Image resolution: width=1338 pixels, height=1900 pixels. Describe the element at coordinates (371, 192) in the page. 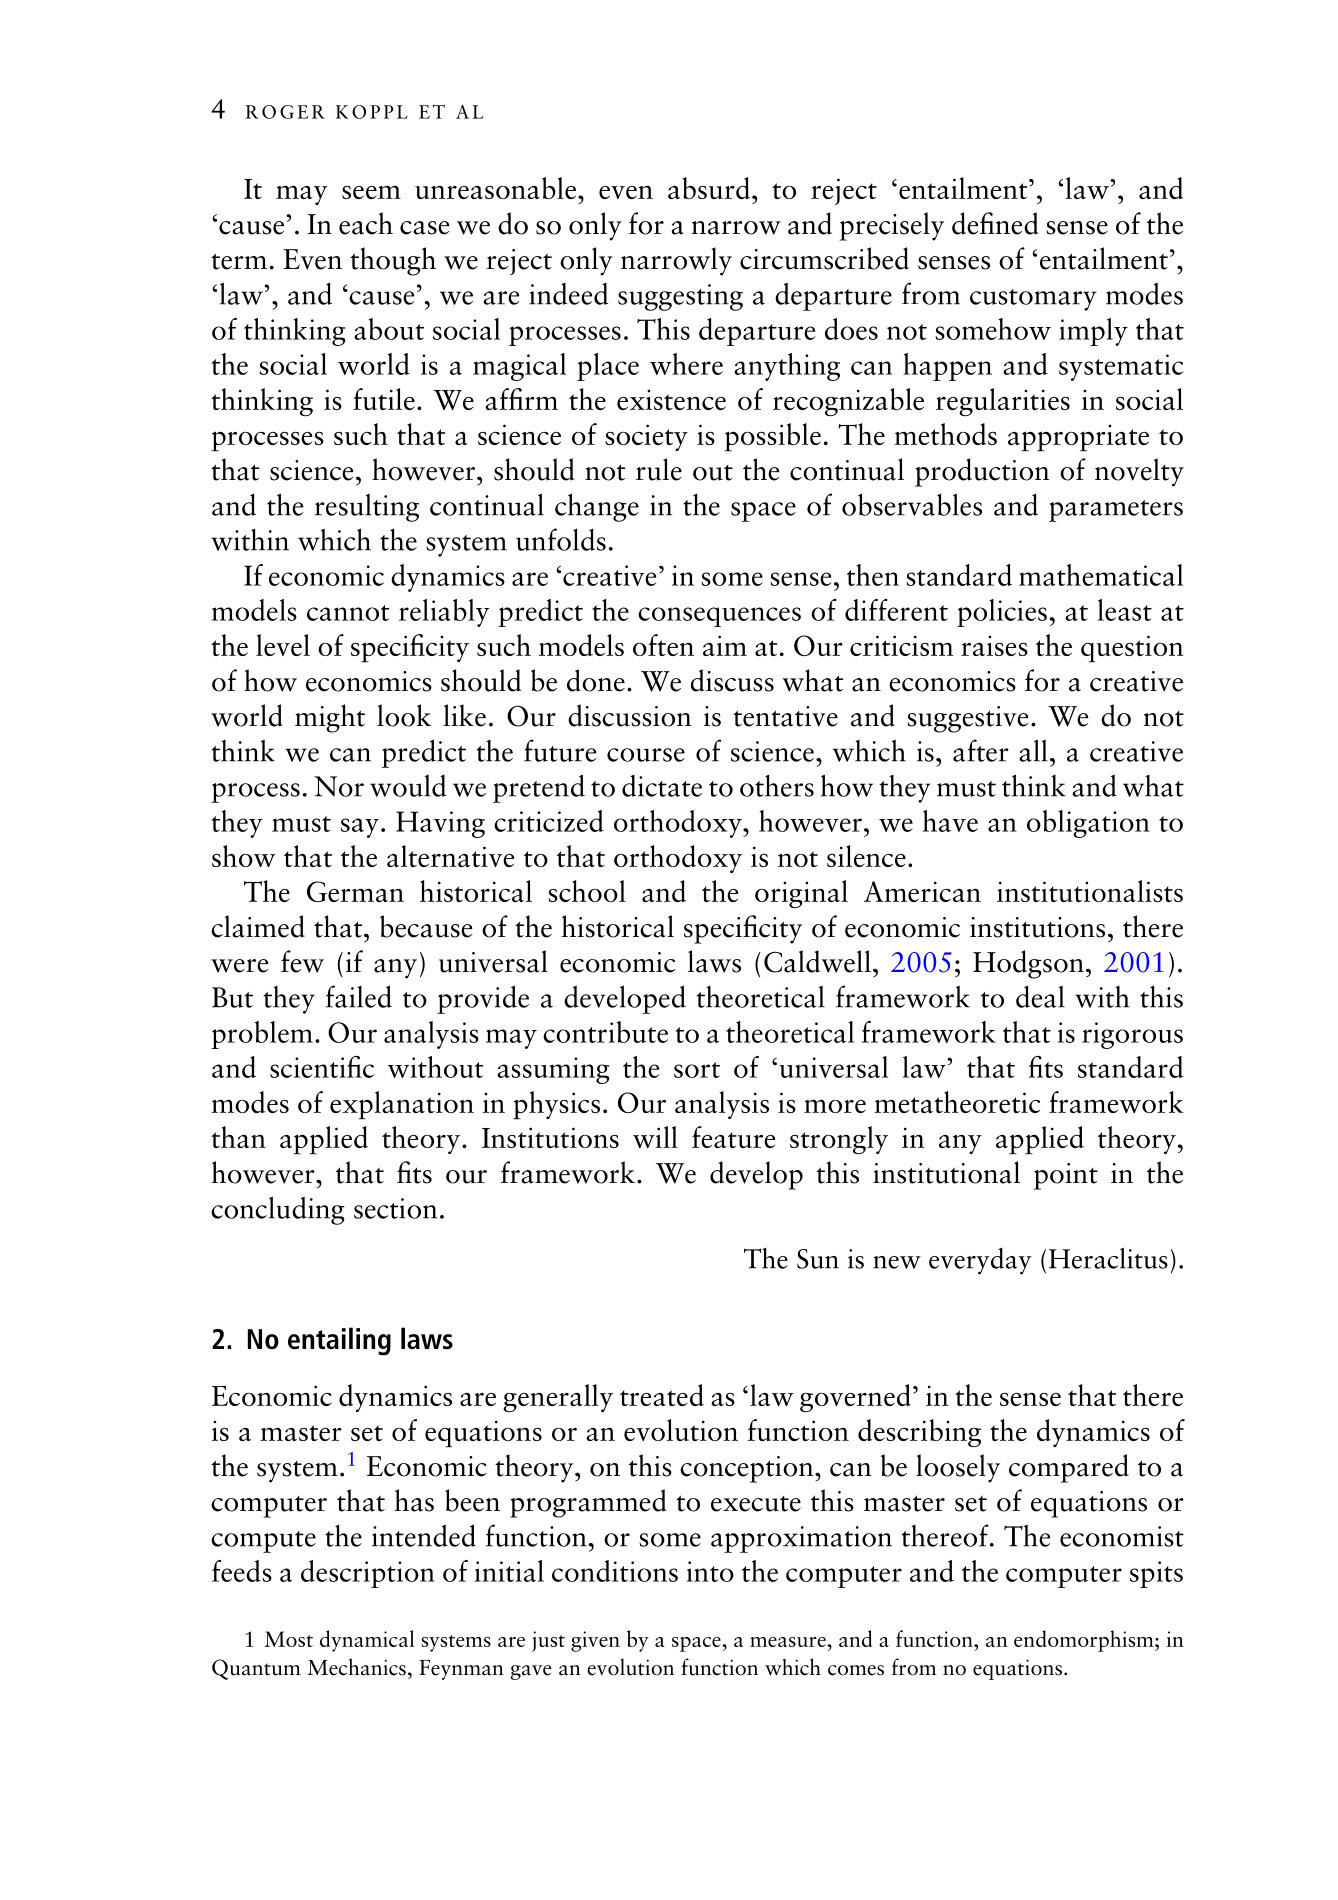

I see `seem` at that location.
